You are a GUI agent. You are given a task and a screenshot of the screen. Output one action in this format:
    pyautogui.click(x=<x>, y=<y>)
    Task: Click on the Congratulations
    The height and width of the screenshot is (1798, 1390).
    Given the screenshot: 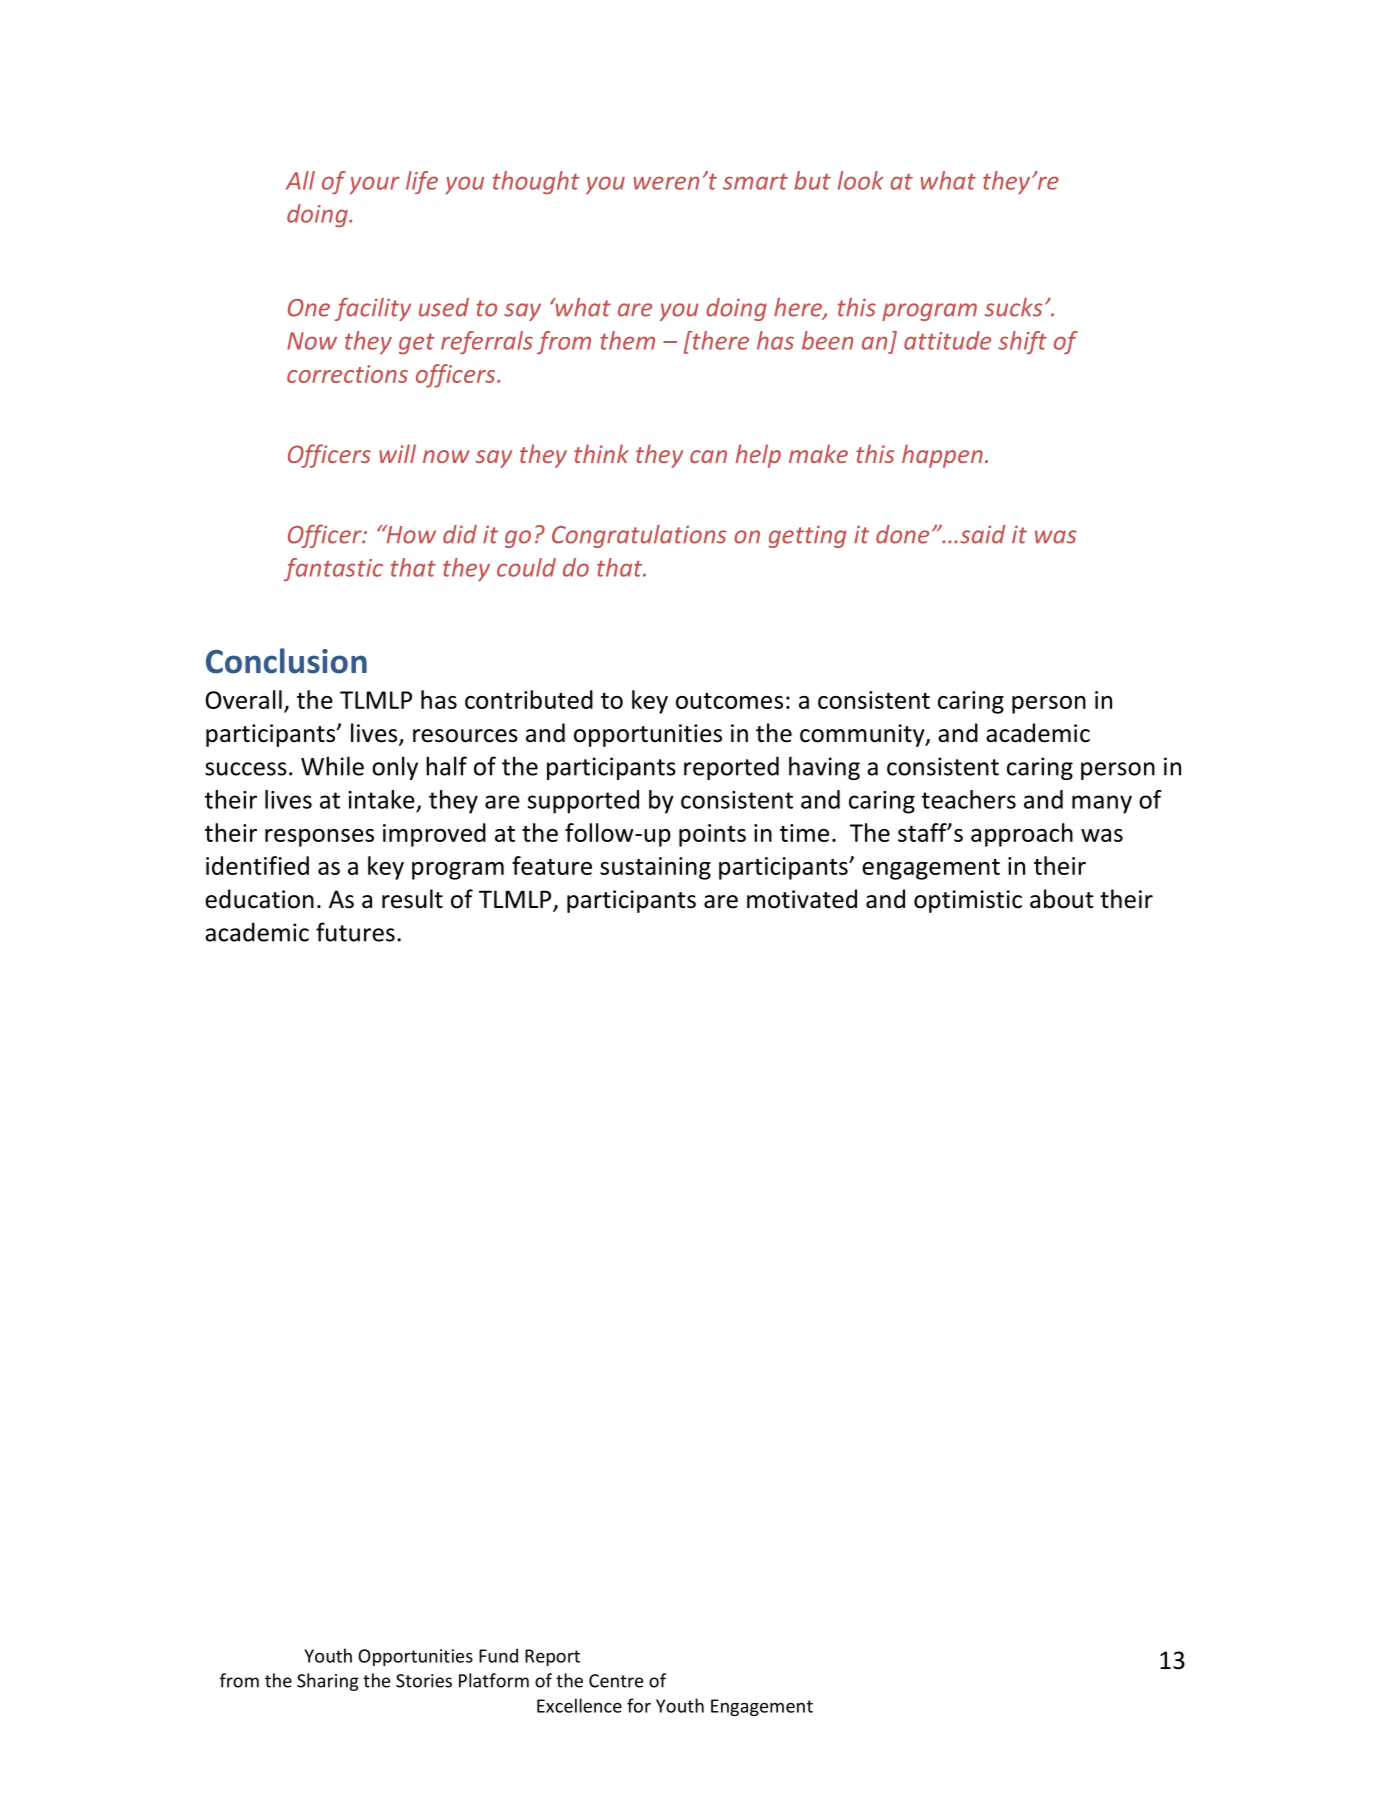 What is the action you would take?
    pyautogui.click(x=639, y=536)
